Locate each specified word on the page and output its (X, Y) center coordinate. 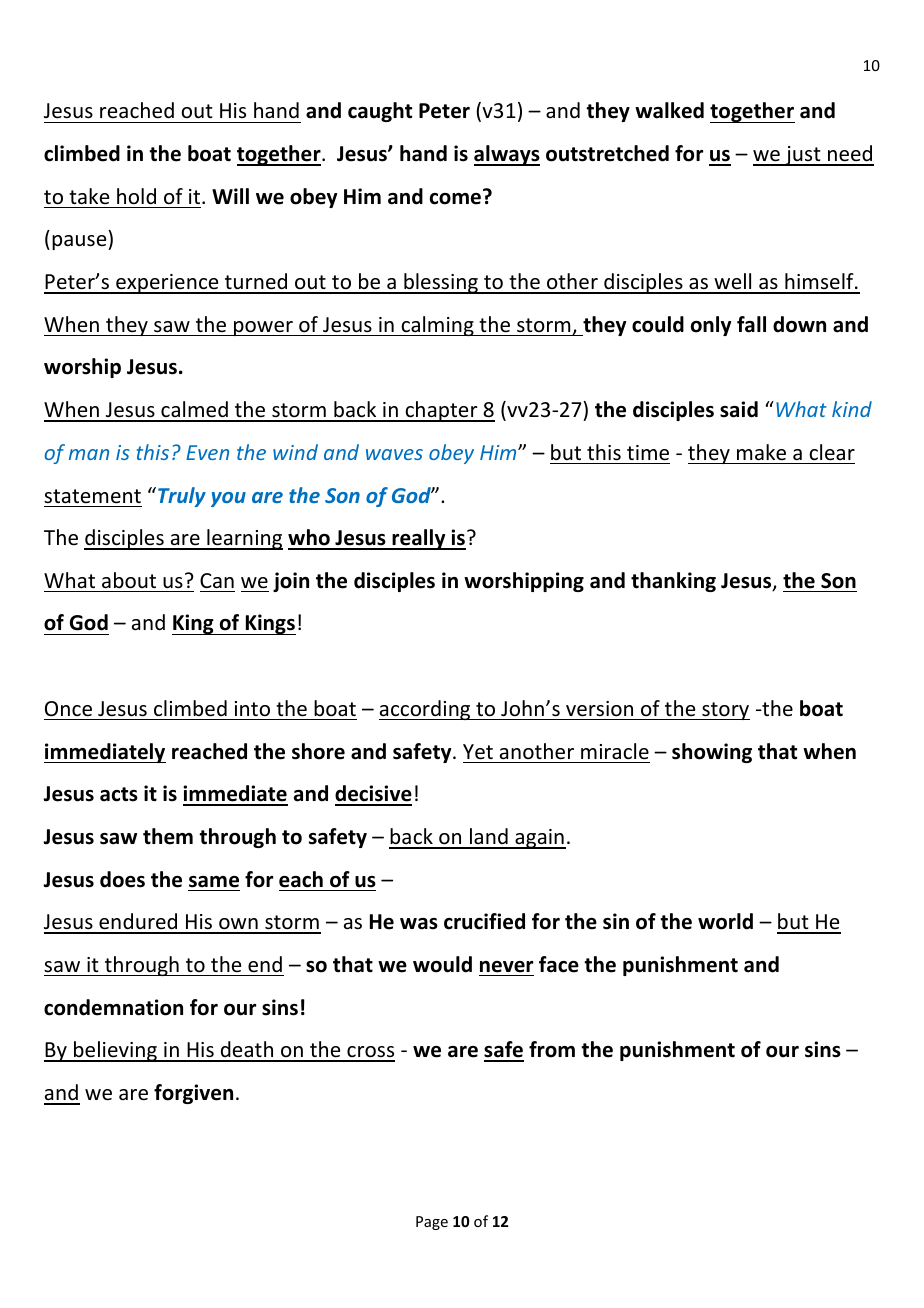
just (803, 156)
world (725, 921)
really (419, 539)
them (168, 836)
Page (432, 1223)
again (539, 839)
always (507, 155)
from (552, 1049)
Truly (182, 497)
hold (136, 196)
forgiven (193, 1094)
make (761, 452)
